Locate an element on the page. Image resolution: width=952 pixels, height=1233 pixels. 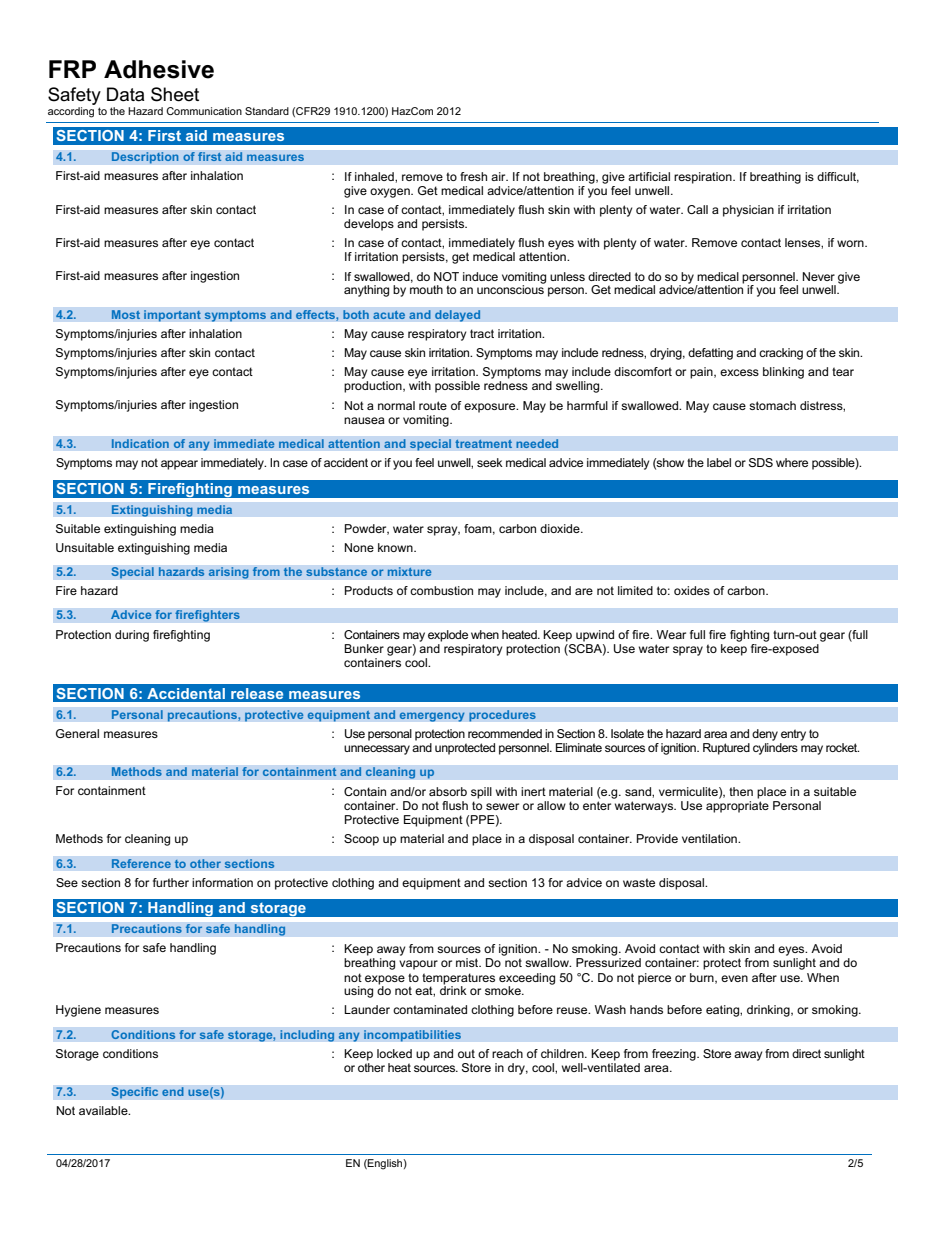
fresh is located at coordinates (473, 176).
